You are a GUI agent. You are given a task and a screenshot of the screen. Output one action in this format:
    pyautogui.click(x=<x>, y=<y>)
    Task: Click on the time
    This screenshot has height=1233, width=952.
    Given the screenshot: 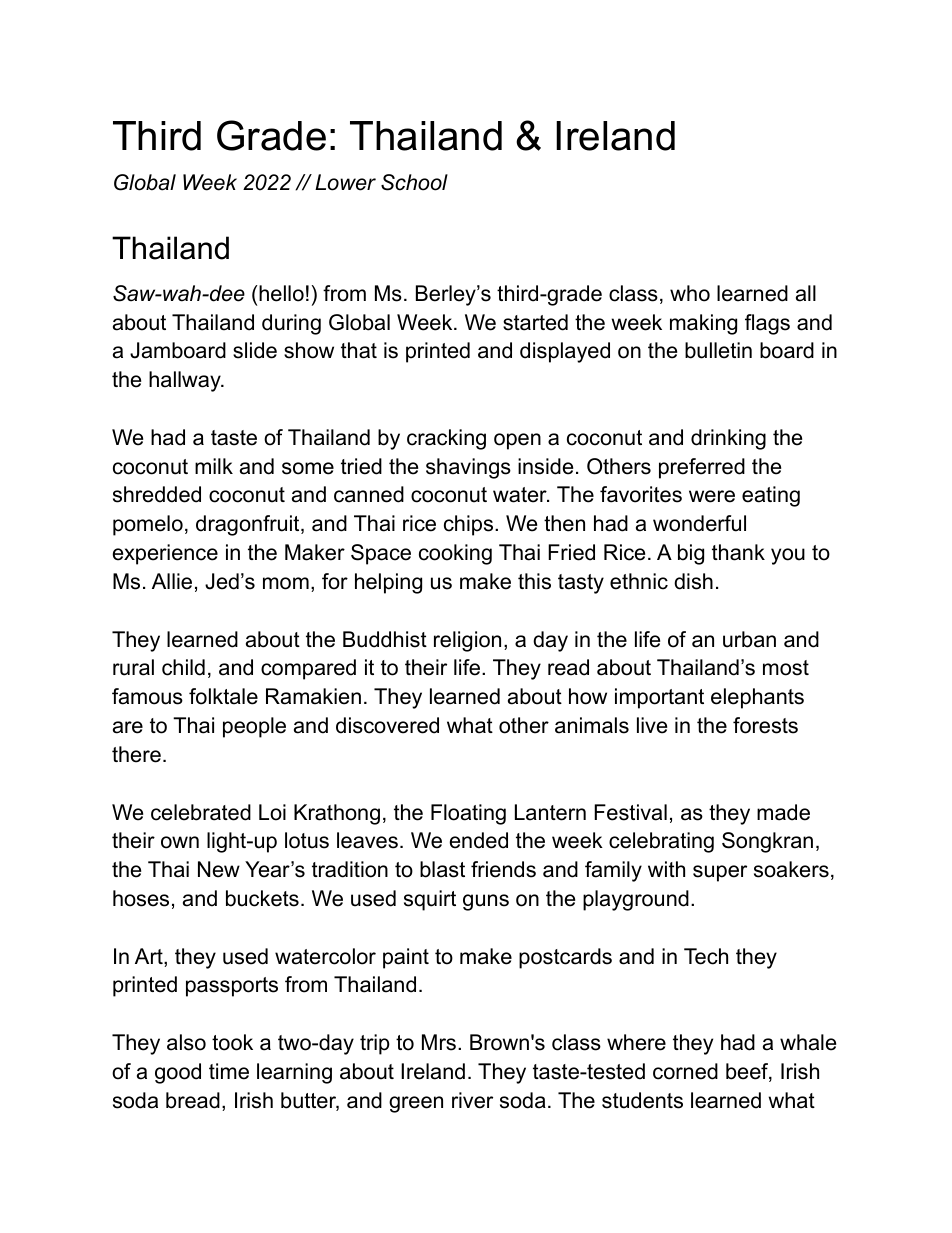 What is the action you would take?
    pyautogui.click(x=229, y=1071)
